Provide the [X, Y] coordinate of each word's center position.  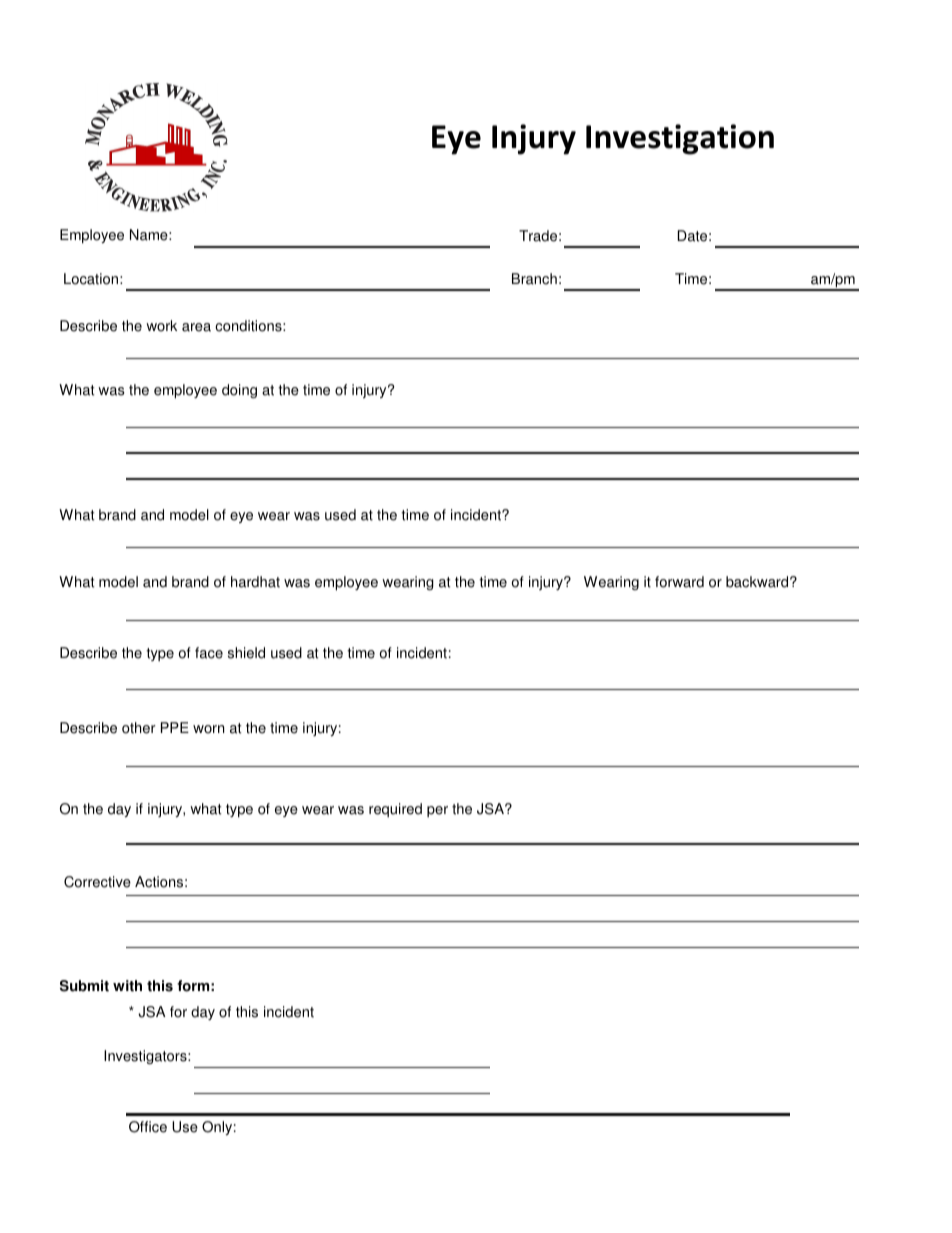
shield [246, 653]
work [161, 326]
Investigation [680, 139]
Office [148, 1127]
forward [679, 582]
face [209, 653]
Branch [534, 279]
